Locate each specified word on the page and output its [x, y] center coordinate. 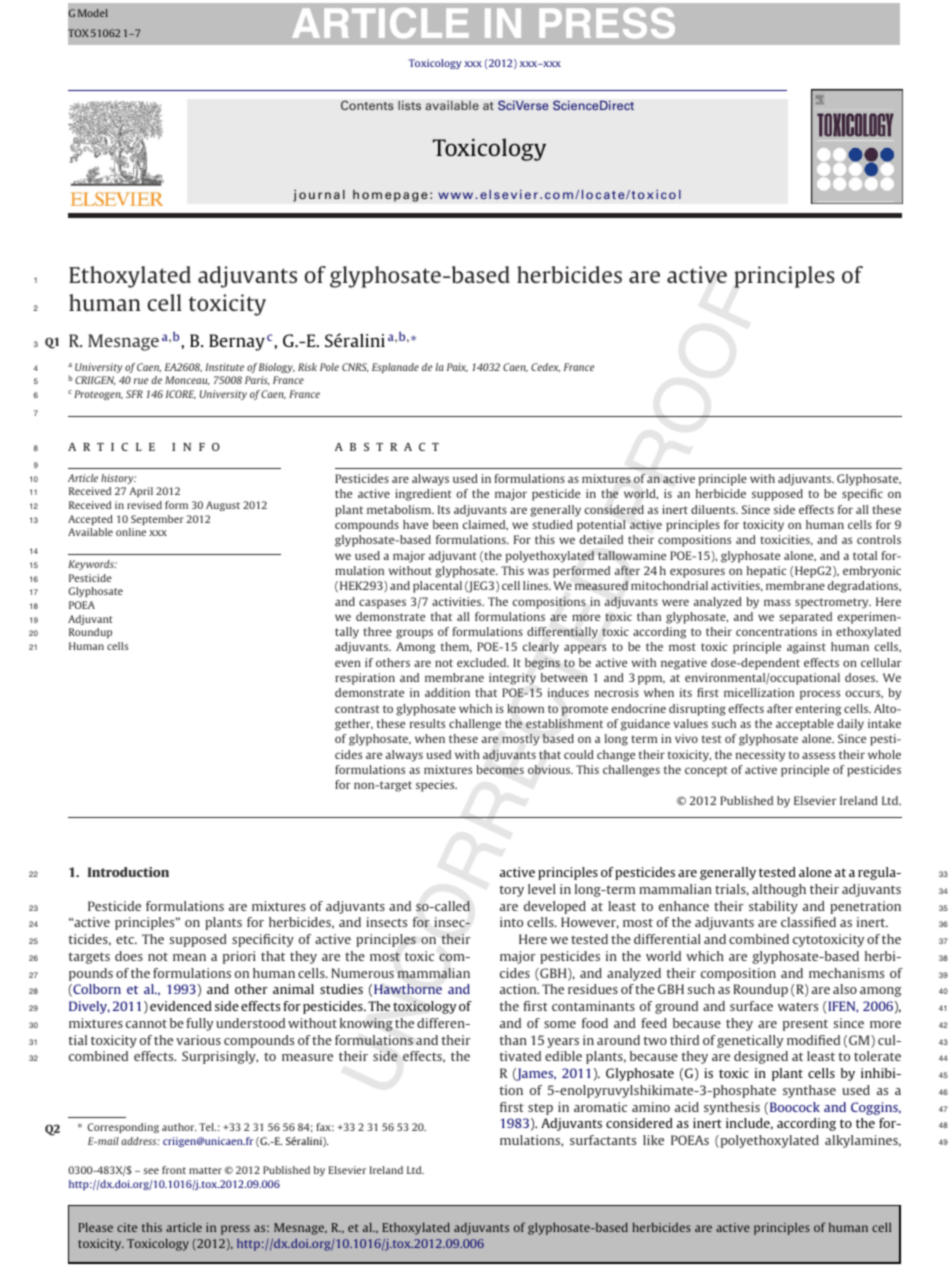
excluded [483, 662]
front [174, 1170]
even [348, 663]
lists [409, 105]
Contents [367, 105]
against [806, 648]
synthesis [732, 1108]
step [540, 1109]
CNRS [355, 367]
